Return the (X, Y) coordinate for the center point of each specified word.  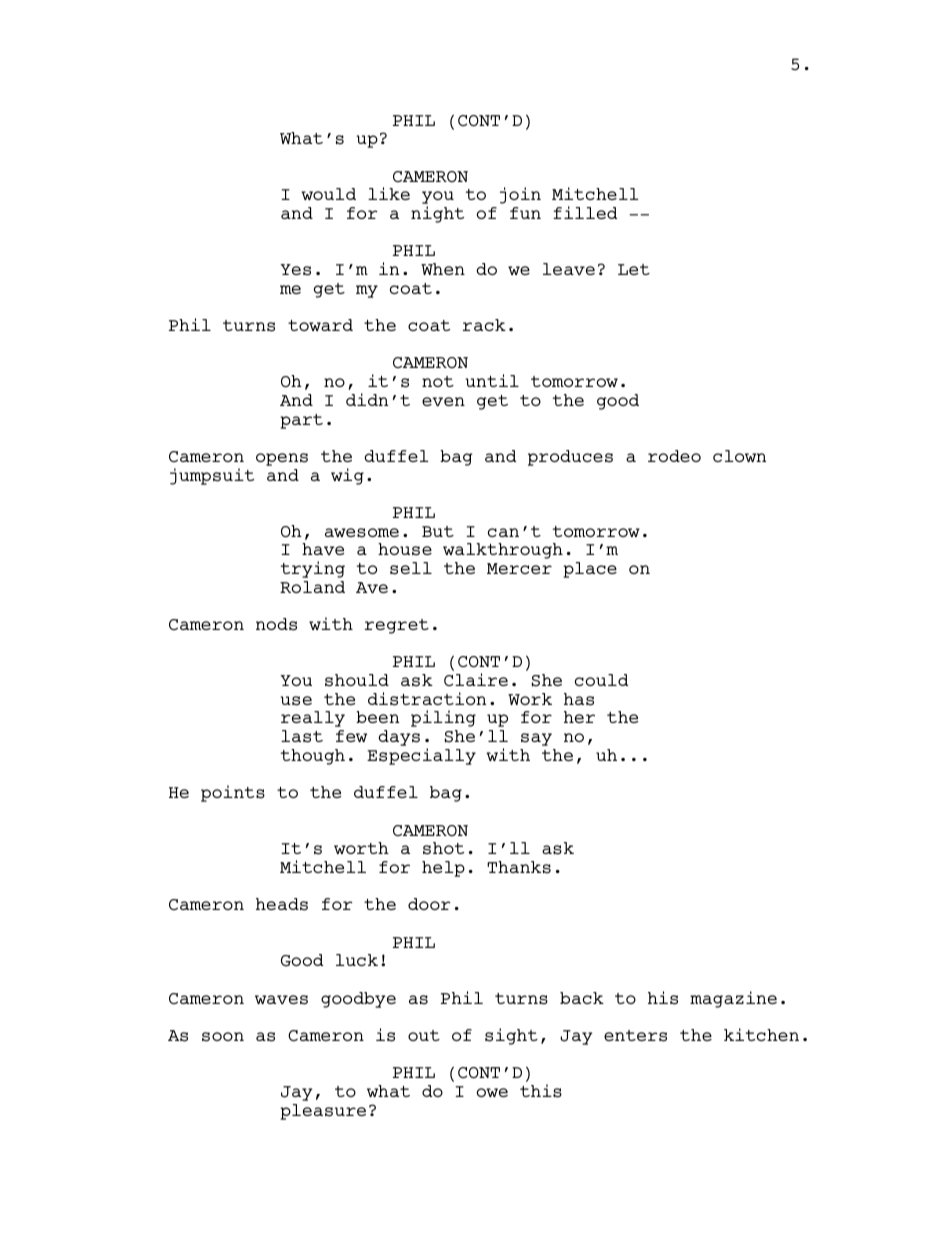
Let (634, 269)
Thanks (519, 867)
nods (276, 624)
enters (635, 1036)
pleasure (323, 1112)
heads (282, 904)
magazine (733, 999)
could (602, 680)
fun (525, 213)
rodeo (674, 456)
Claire (476, 679)
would (328, 194)
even (443, 401)
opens (282, 459)
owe (492, 1092)
